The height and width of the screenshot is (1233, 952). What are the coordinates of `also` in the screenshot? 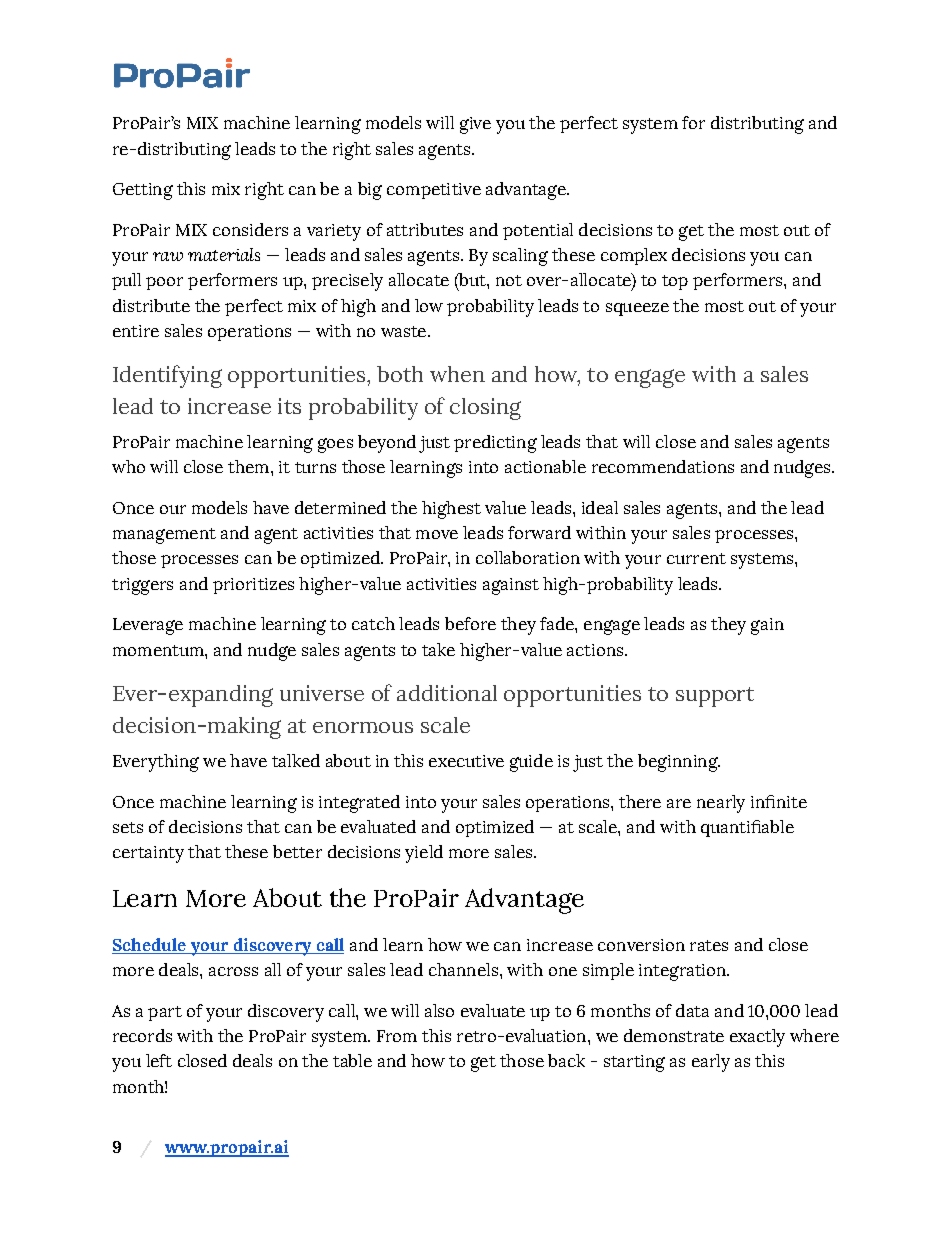 It's located at (439, 1010).
